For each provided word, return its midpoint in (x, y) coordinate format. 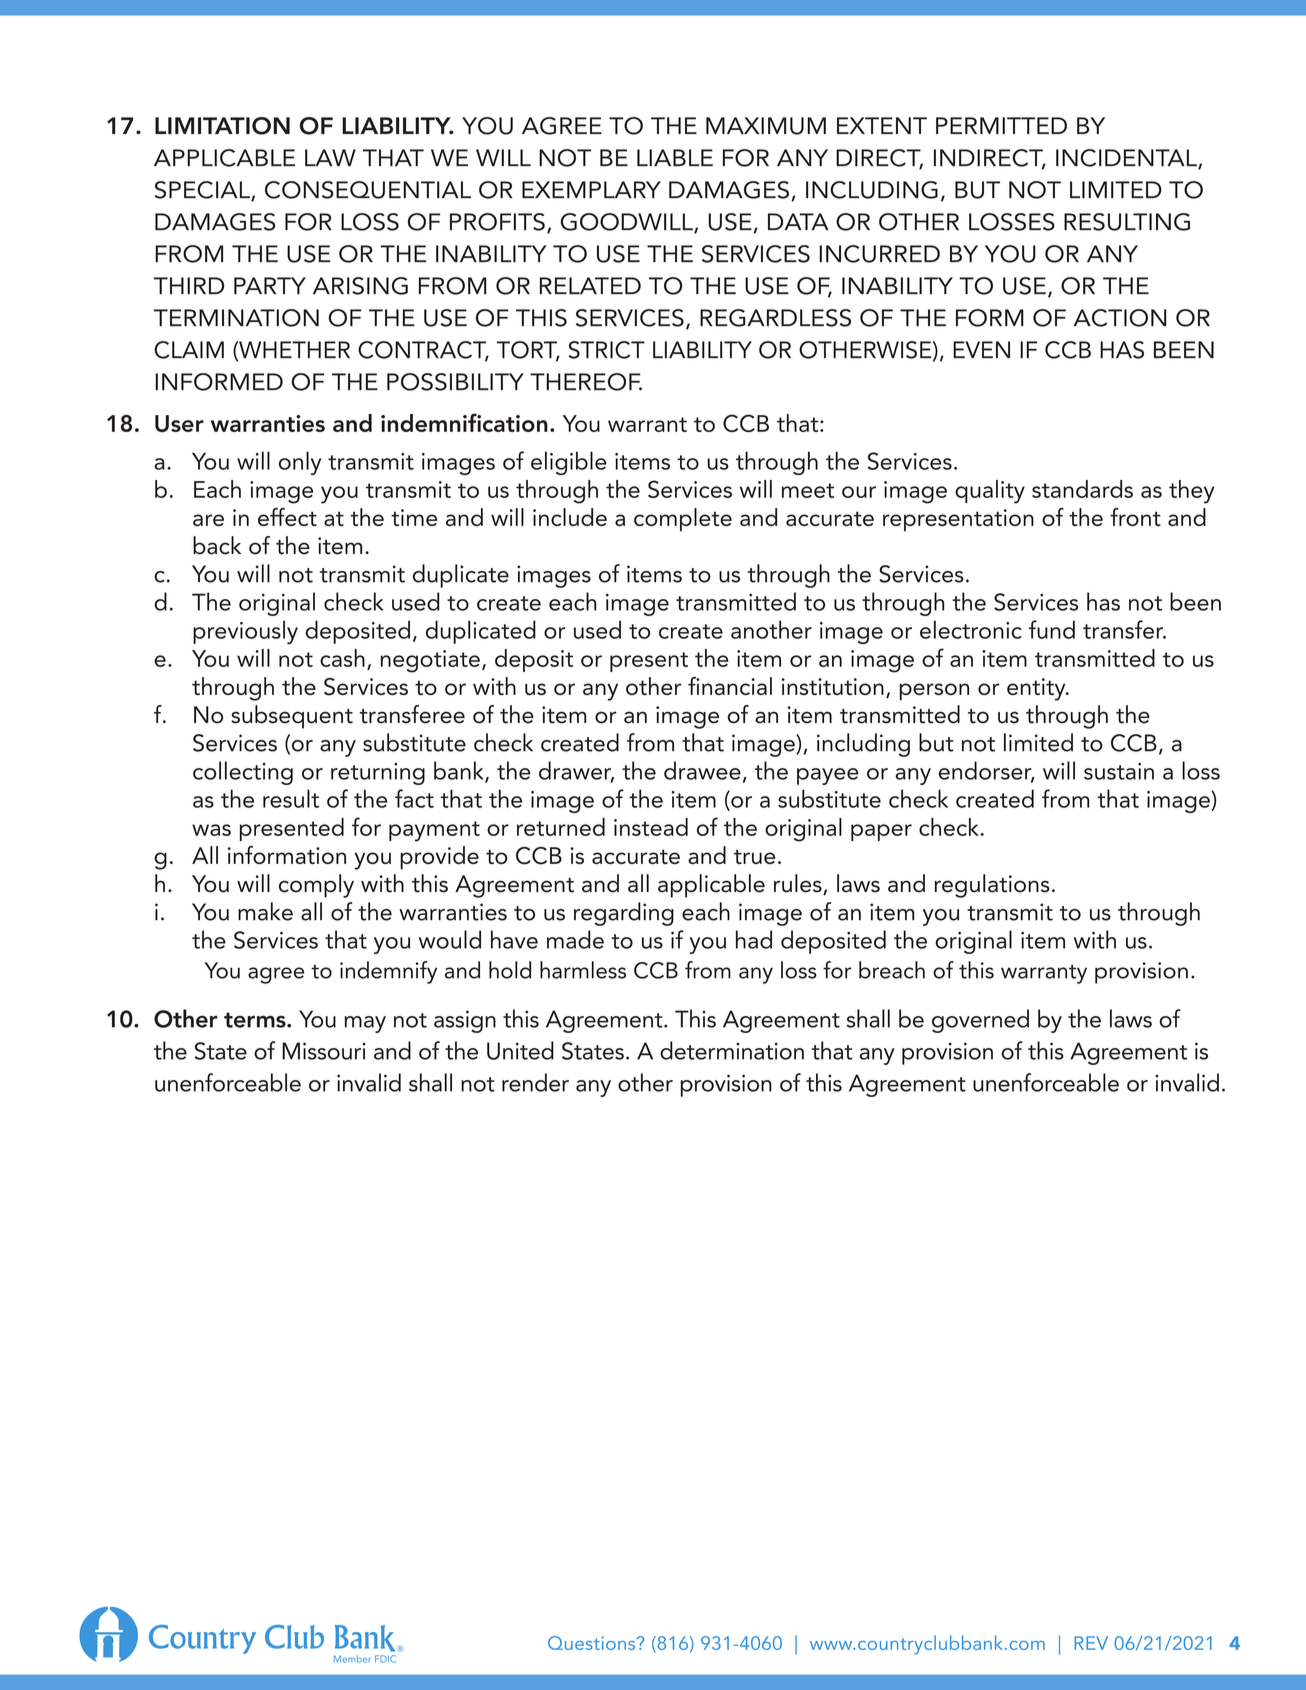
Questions (593, 1643)
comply (316, 886)
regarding (624, 914)
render (535, 1082)
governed (980, 1021)
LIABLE (675, 157)
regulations (992, 886)
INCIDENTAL (1127, 159)
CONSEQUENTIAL (368, 190)
